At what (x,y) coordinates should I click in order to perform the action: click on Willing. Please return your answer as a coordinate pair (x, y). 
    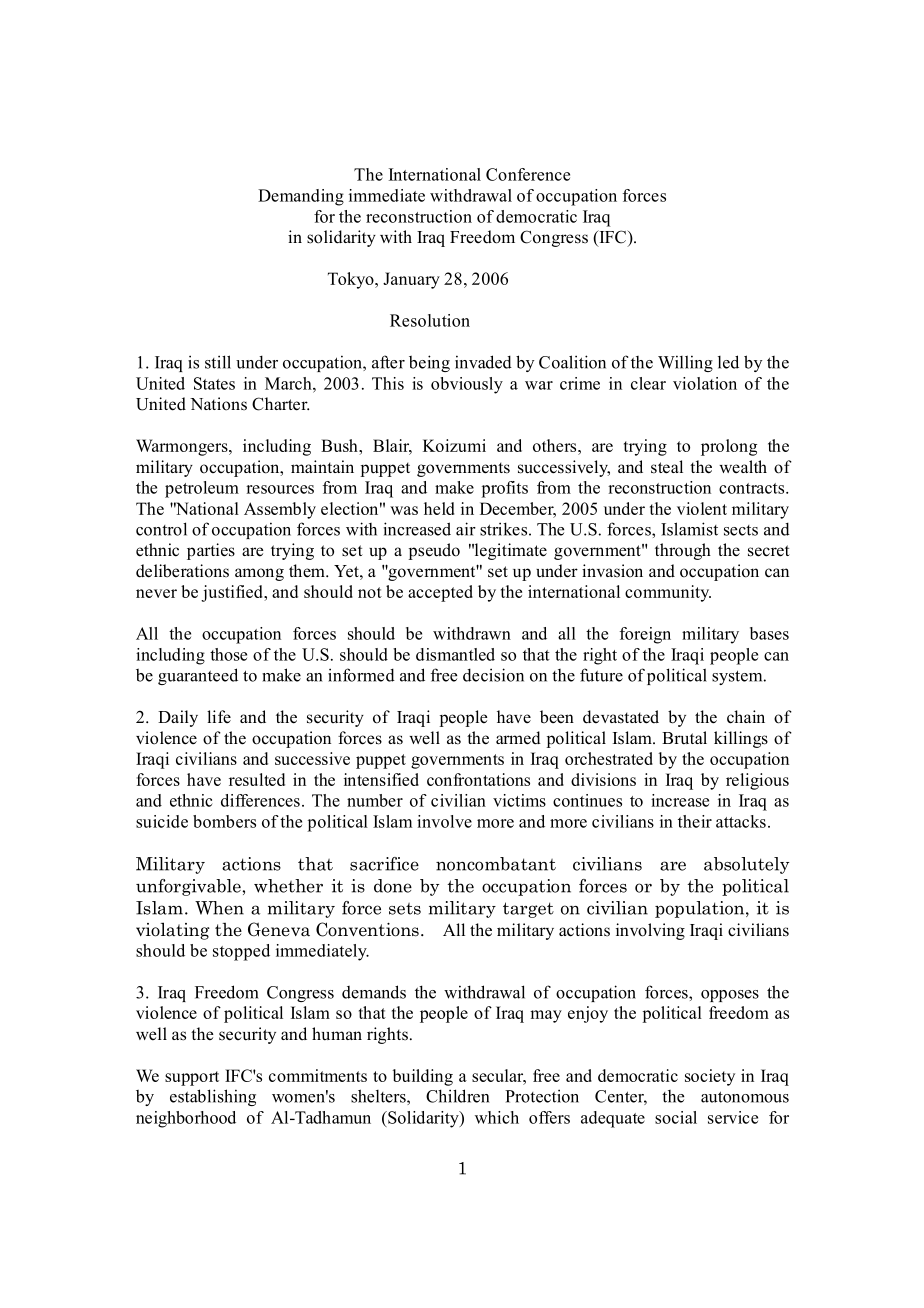
    Looking at the image, I should click on (685, 363).
